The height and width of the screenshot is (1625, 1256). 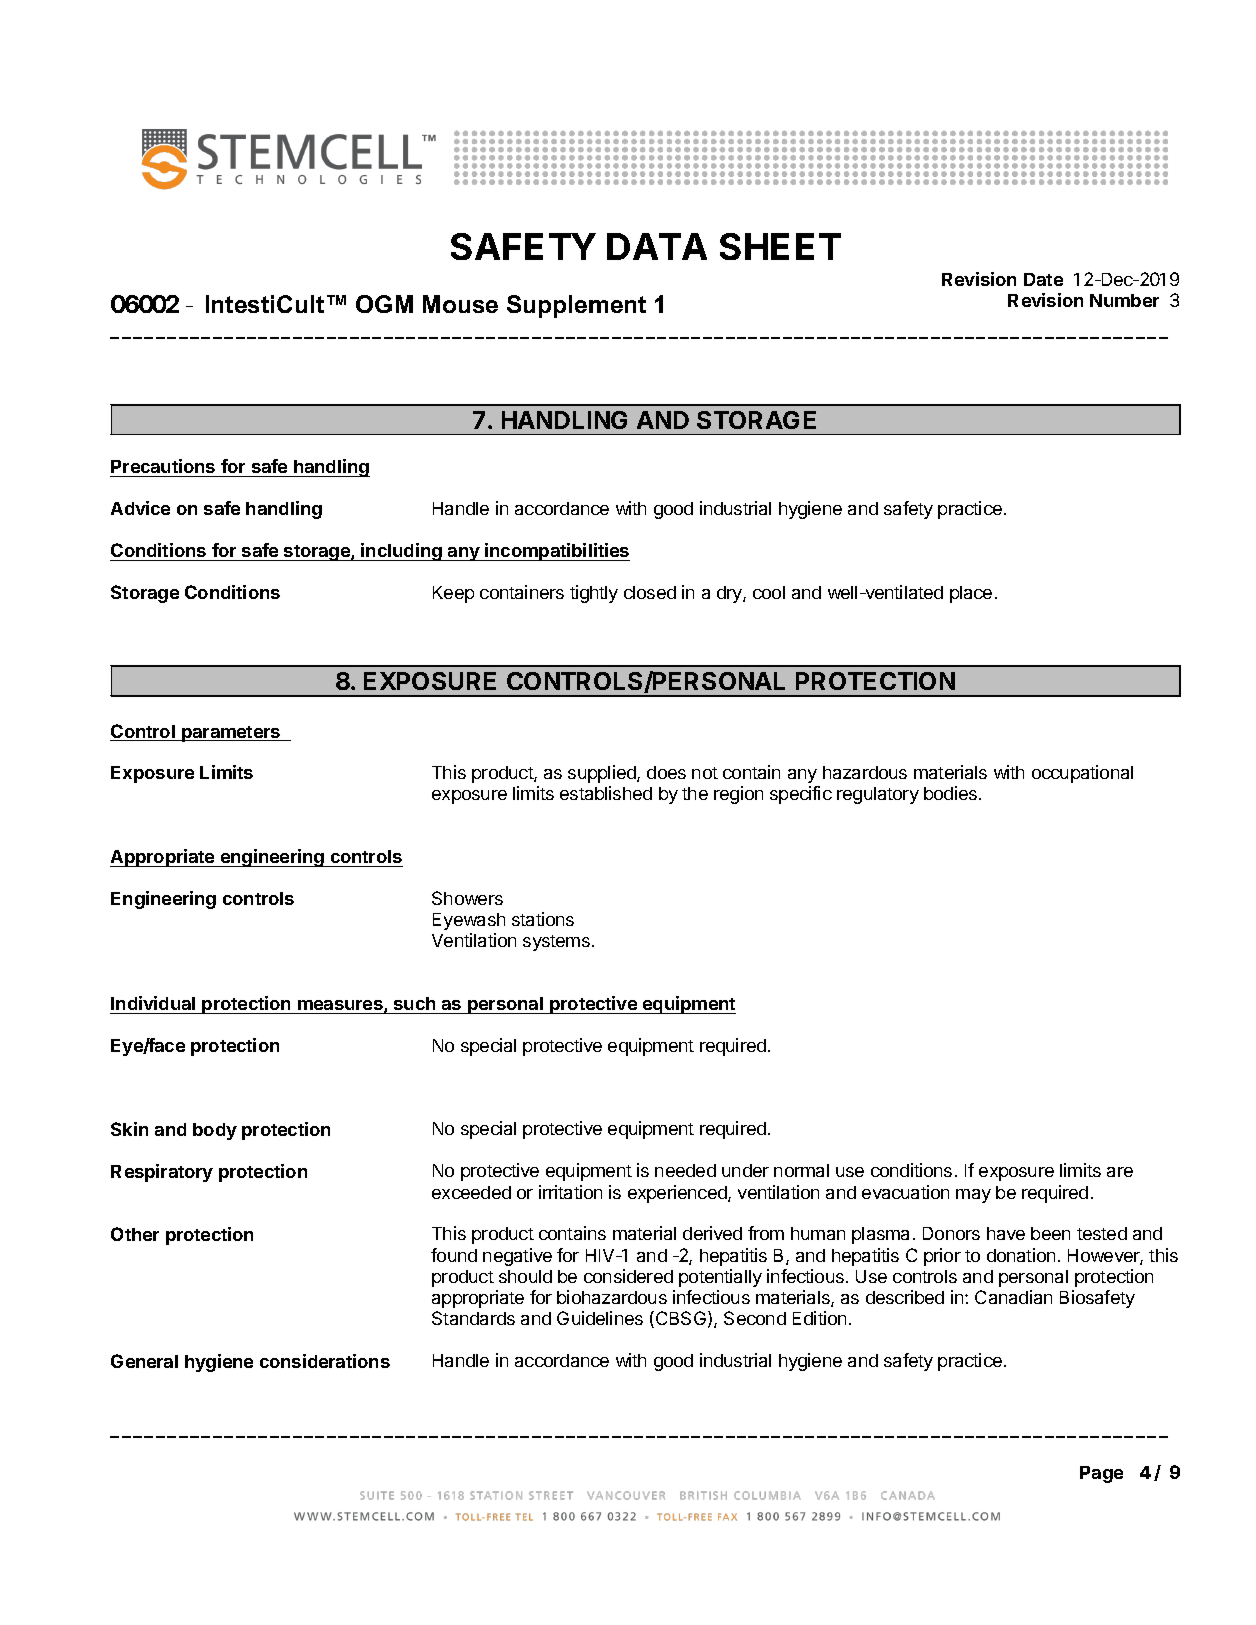 I want to click on body, so click(x=215, y=1131).
